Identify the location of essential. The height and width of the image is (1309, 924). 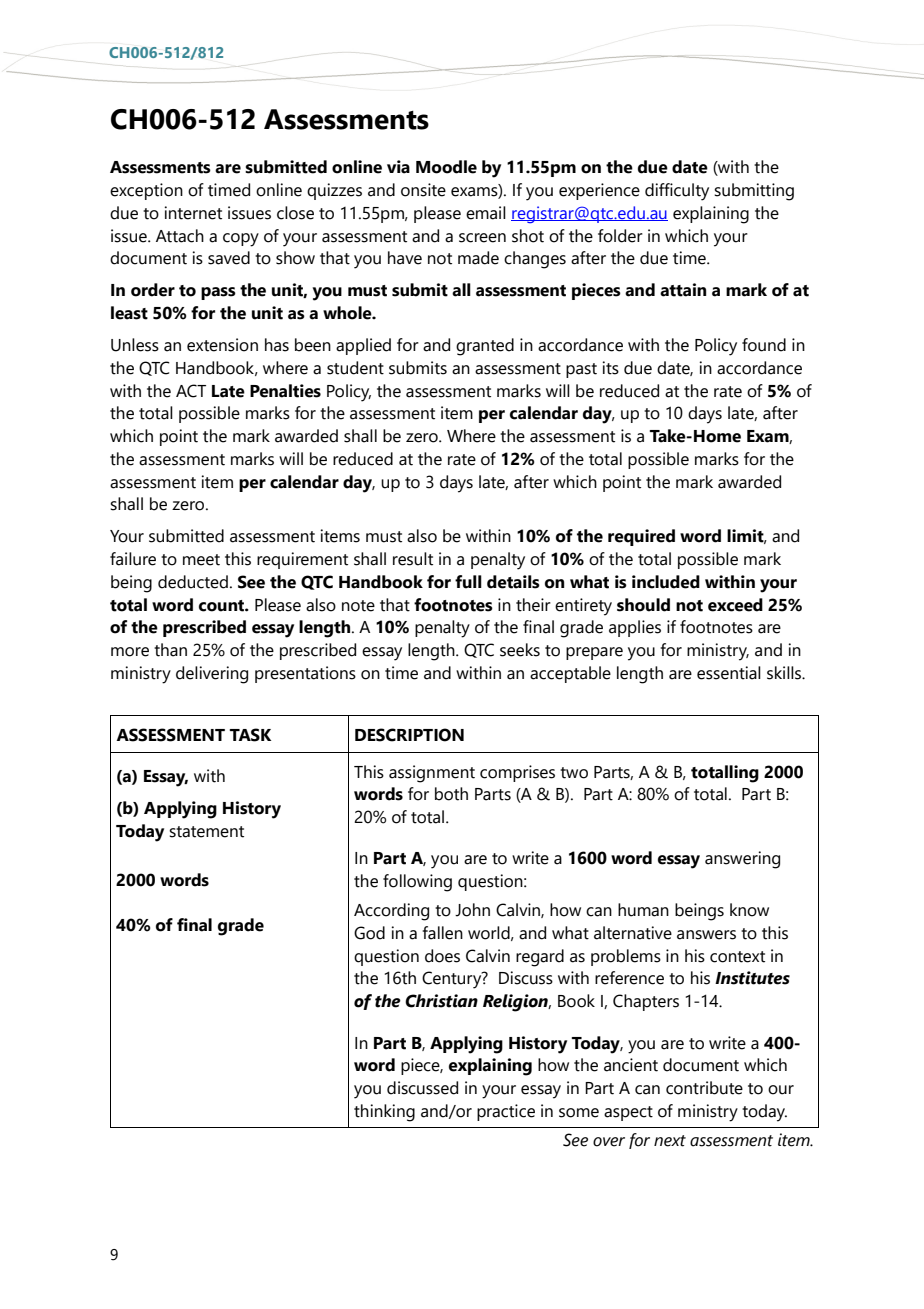
(729, 673).
